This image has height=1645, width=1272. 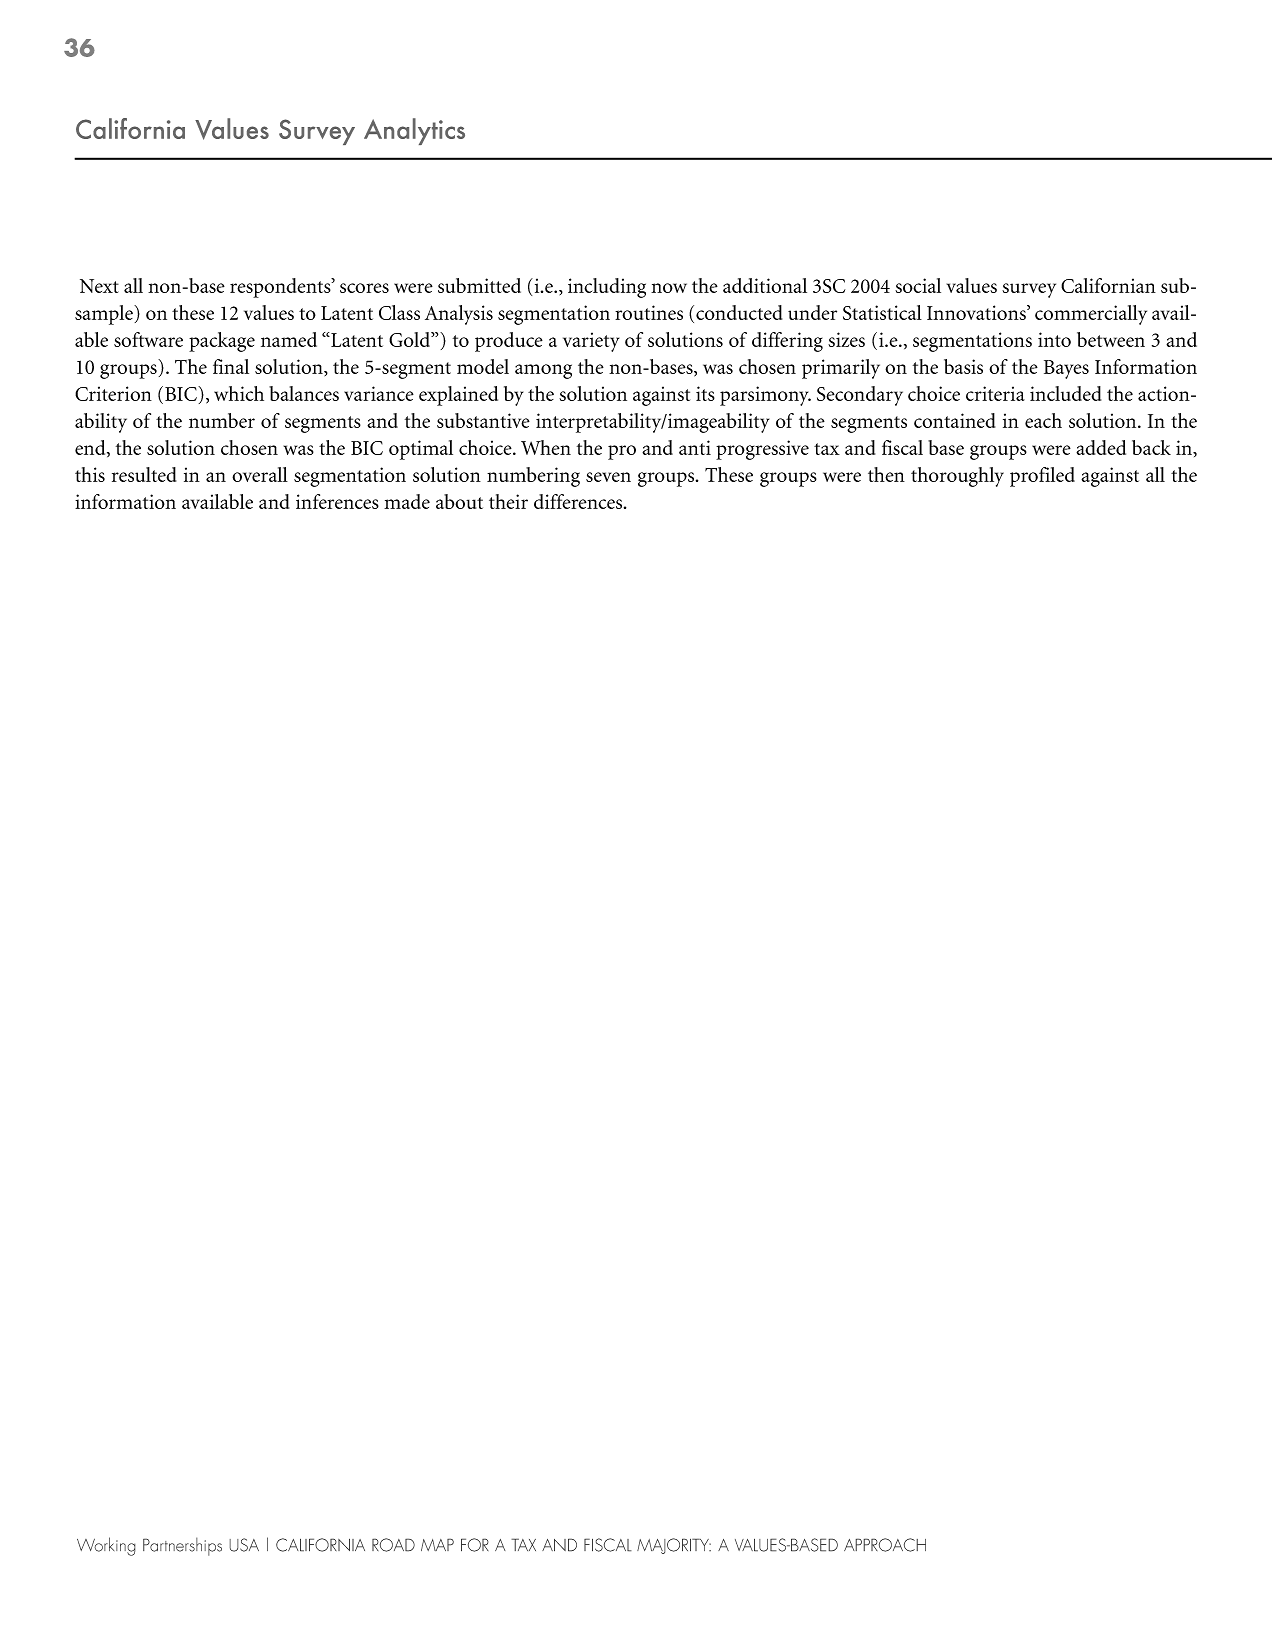 I want to click on their, so click(x=508, y=501).
